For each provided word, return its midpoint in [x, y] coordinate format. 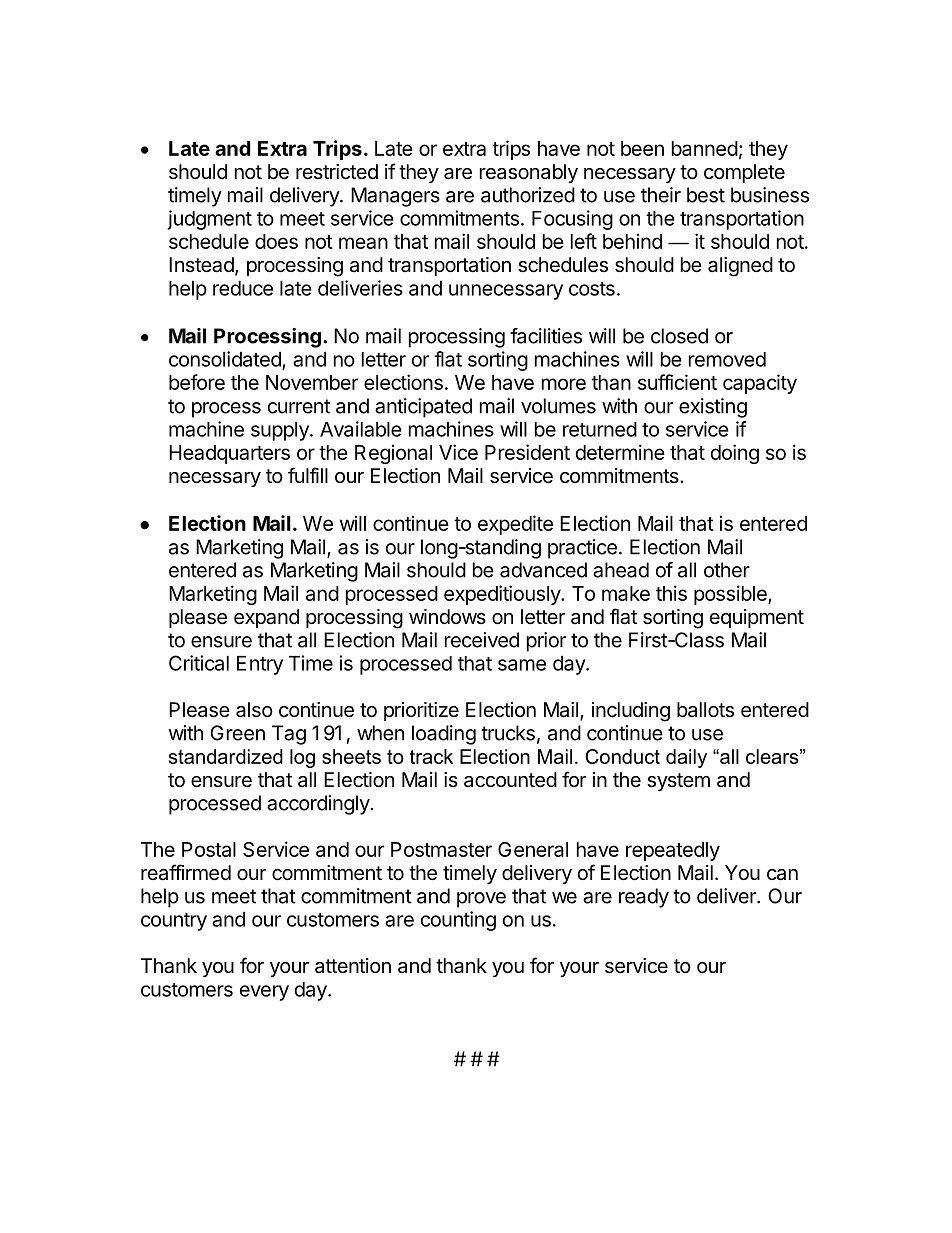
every [264, 993]
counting [458, 921]
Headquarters [229, 454]
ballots [705, 710]
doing [735, 454]
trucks [508, 733]
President [527, 452]
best [706, 195]
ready [644, 898]
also [254, 710]
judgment [209, 220]
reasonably [529, 173]
